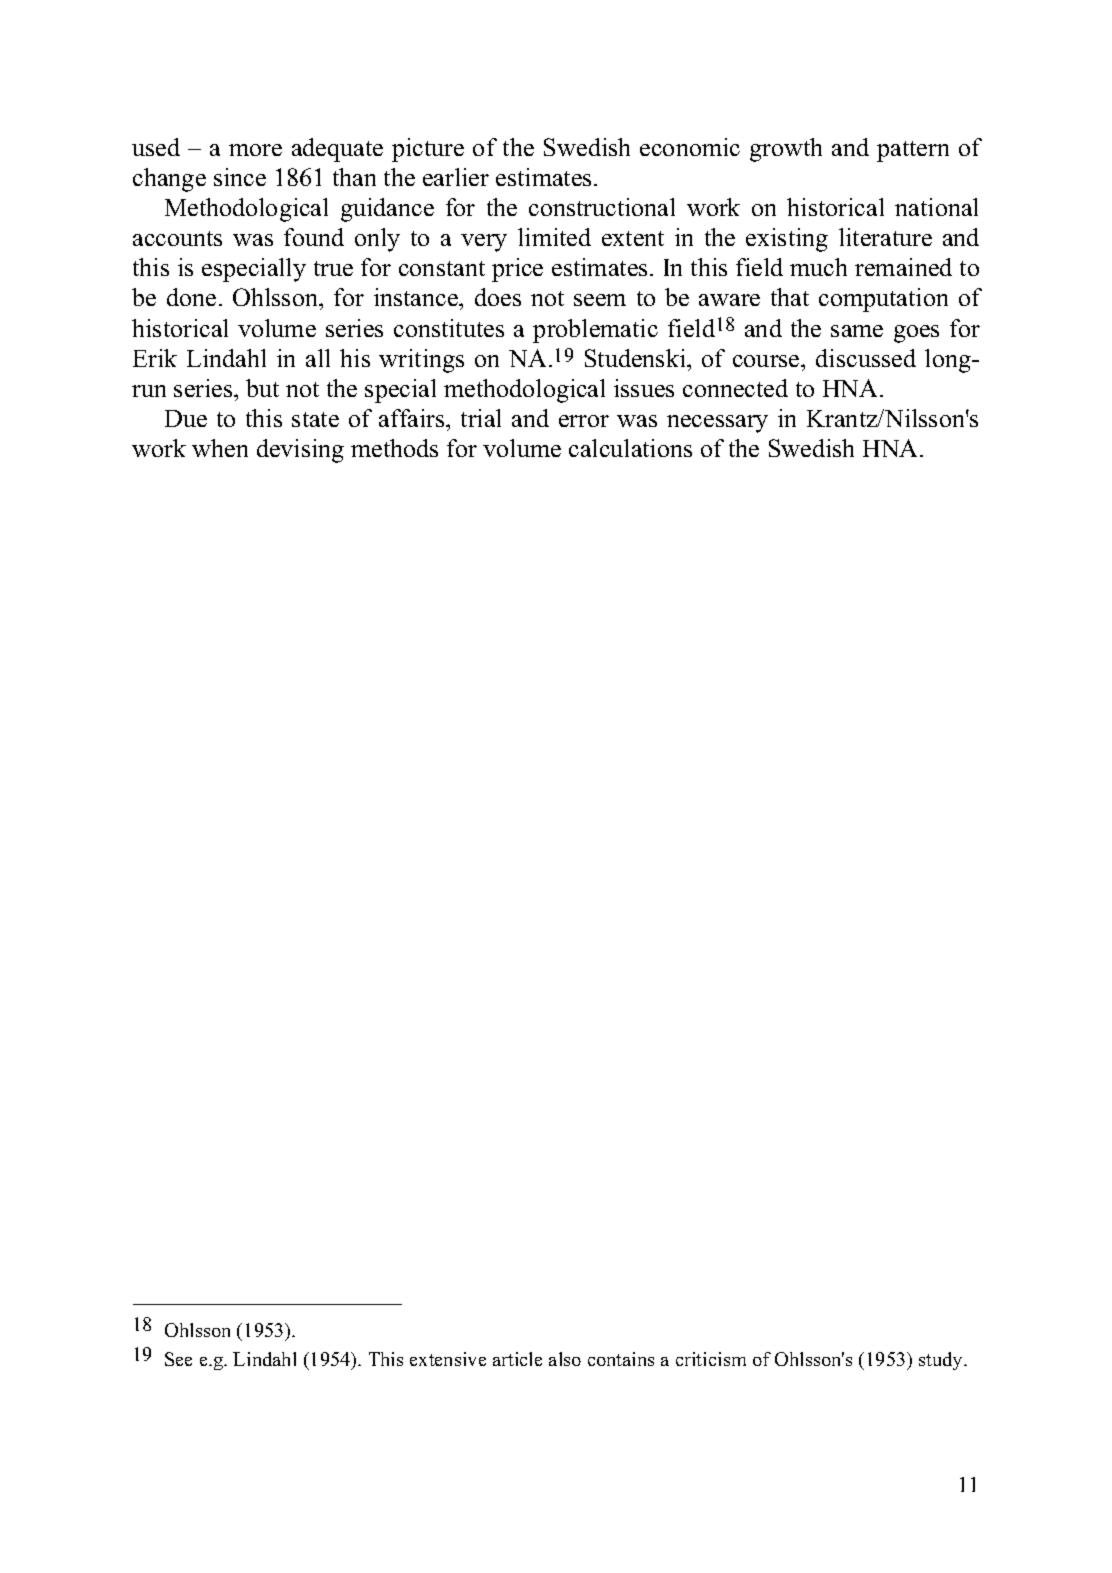 This image has height=1573, width=1112. I want to click on connected, so click(735, 388).
